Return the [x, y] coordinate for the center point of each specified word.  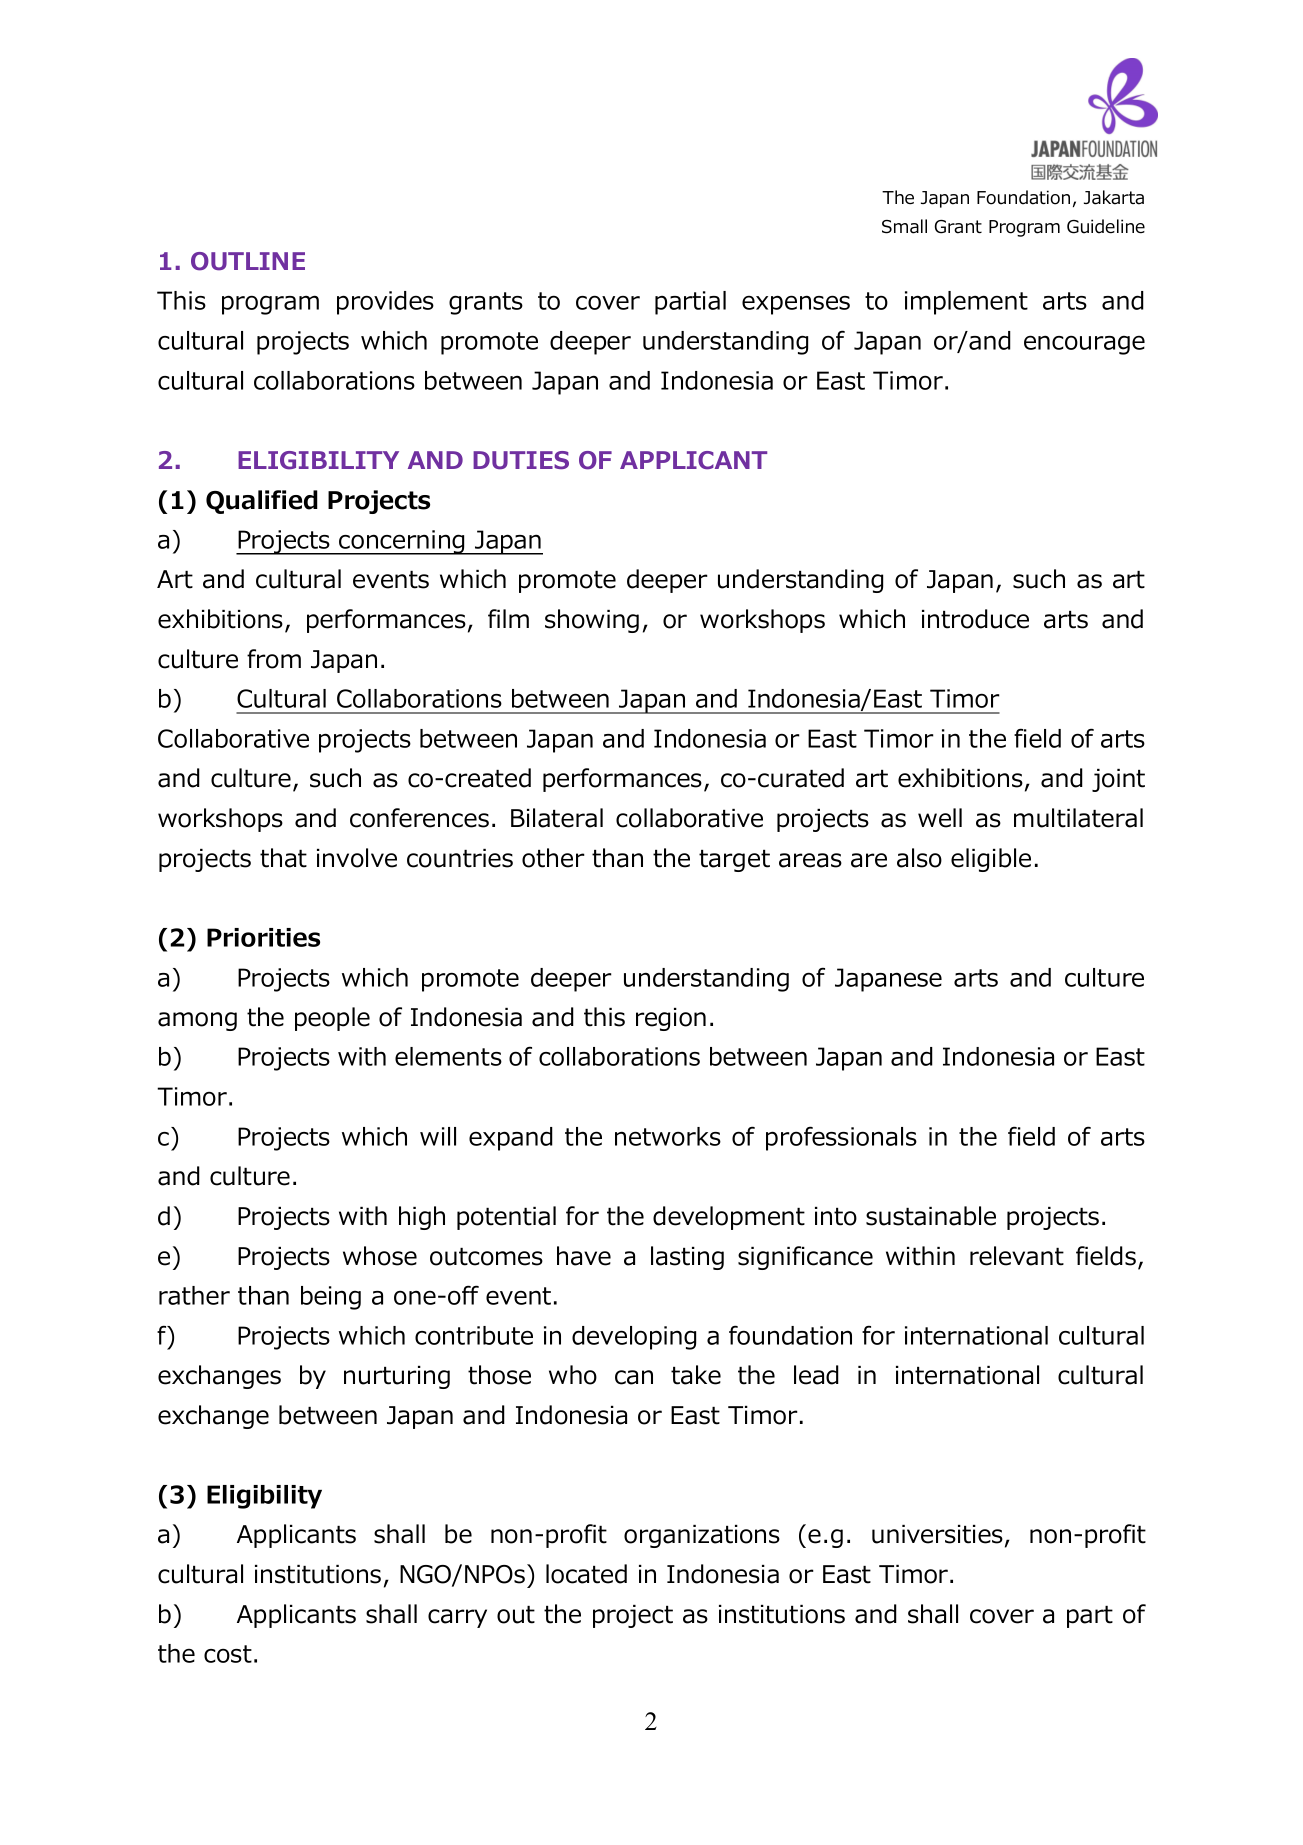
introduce [975, 619]
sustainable [931, 1216]
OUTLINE [248, 261]
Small [904, 226]
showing [592, 621]
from [274, 659]
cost [228, 1654]
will [438, 1136]
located [586, 1574]
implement [966, 303]
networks [668, 1136]
